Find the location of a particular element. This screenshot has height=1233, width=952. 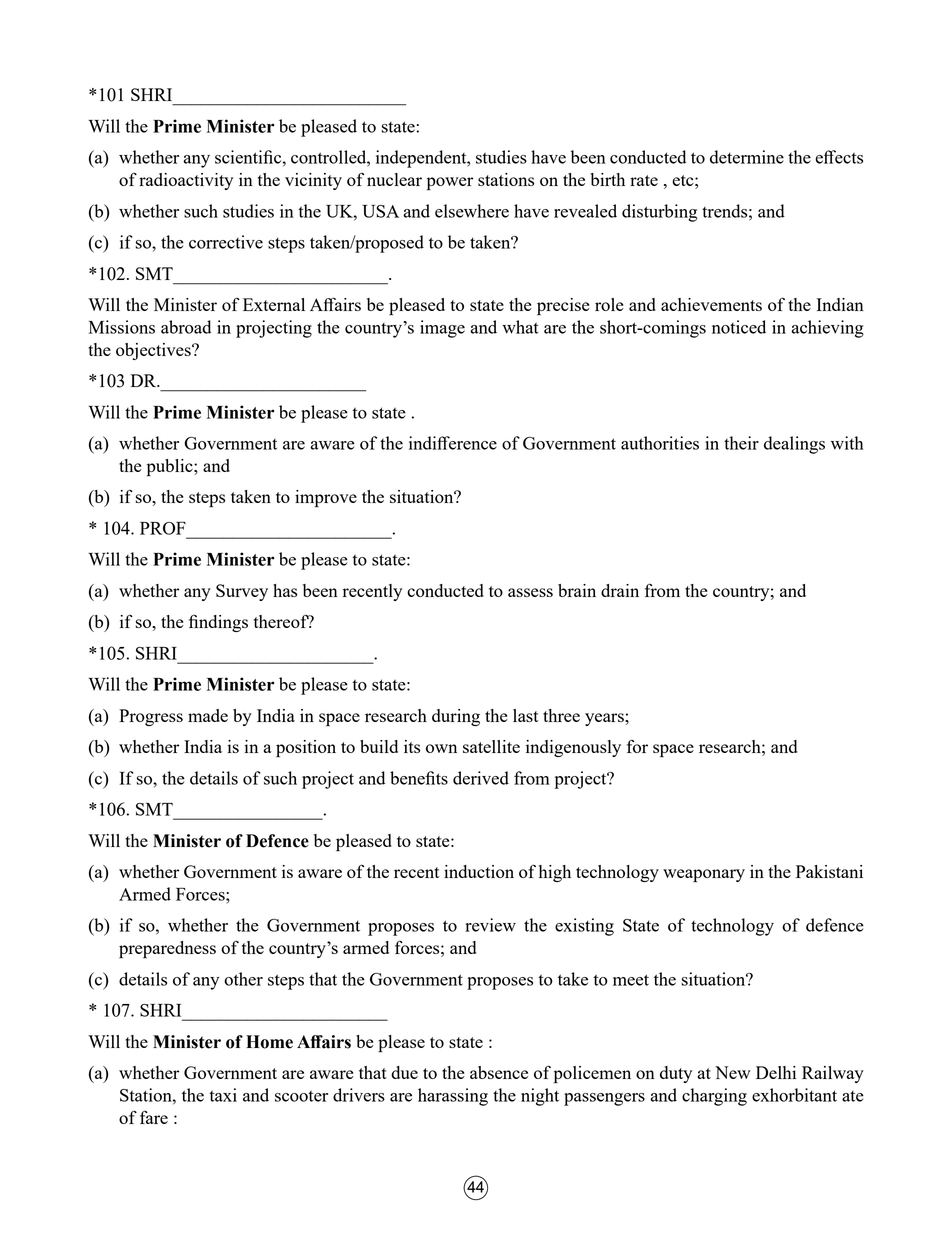

power is located at coordinates (450, 184).
